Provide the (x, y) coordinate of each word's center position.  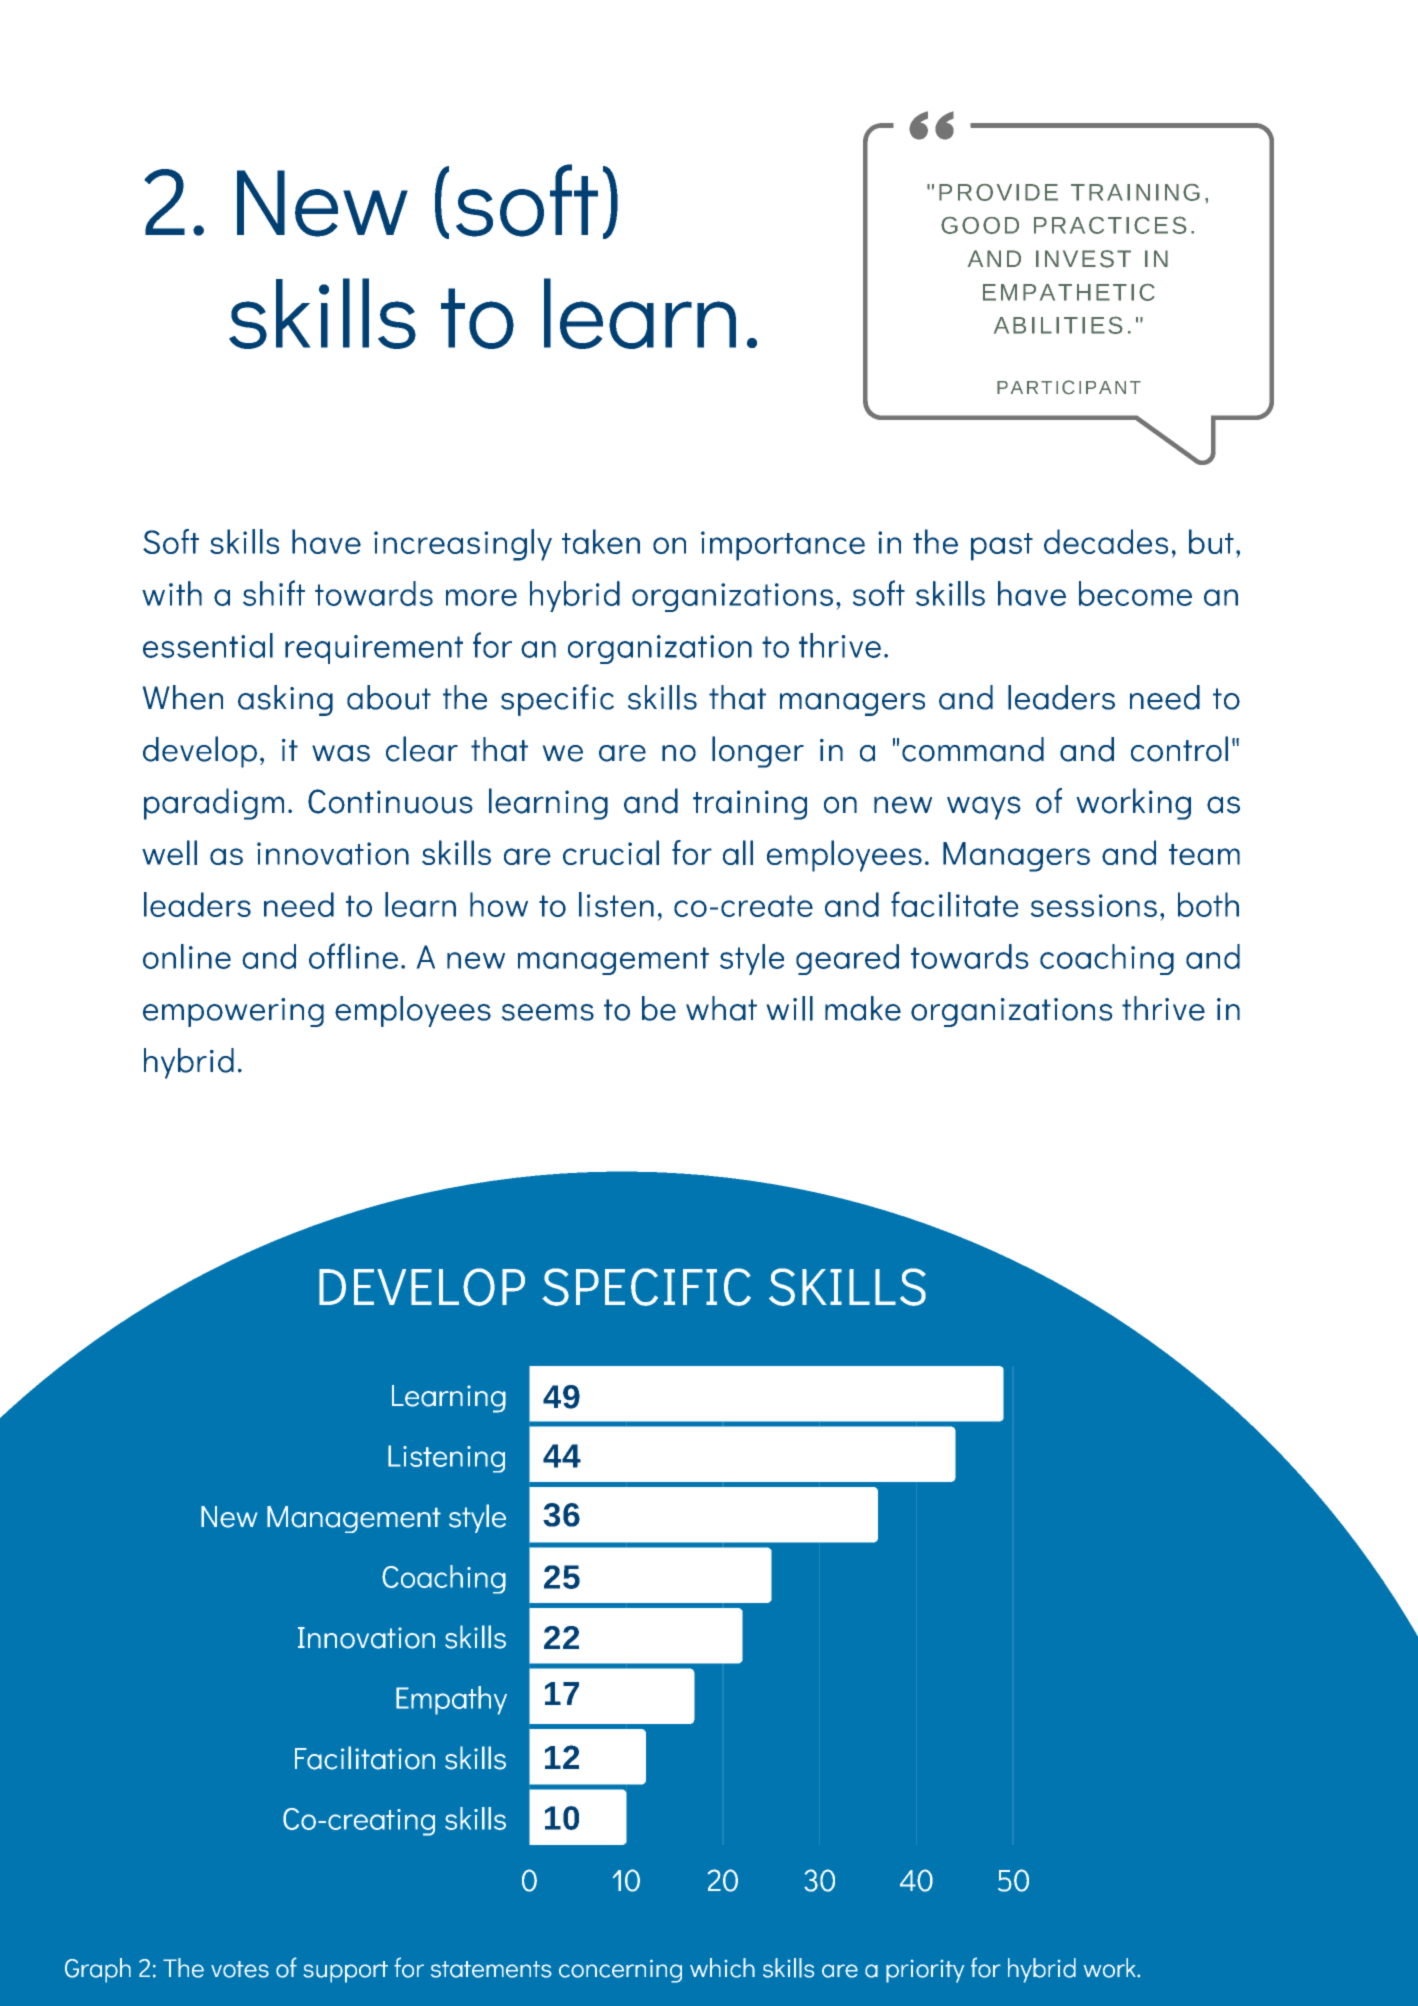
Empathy (451, 1700)
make (863, 1008)
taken (601, 541)
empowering (233, 1012)
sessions (1094, 905)
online (187, 956)
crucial (611, 852)
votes (240, 1969)
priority (925, 1971)
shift (274, 593)
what (721, 1008)
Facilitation (365, 1758)
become (1135, 593)
